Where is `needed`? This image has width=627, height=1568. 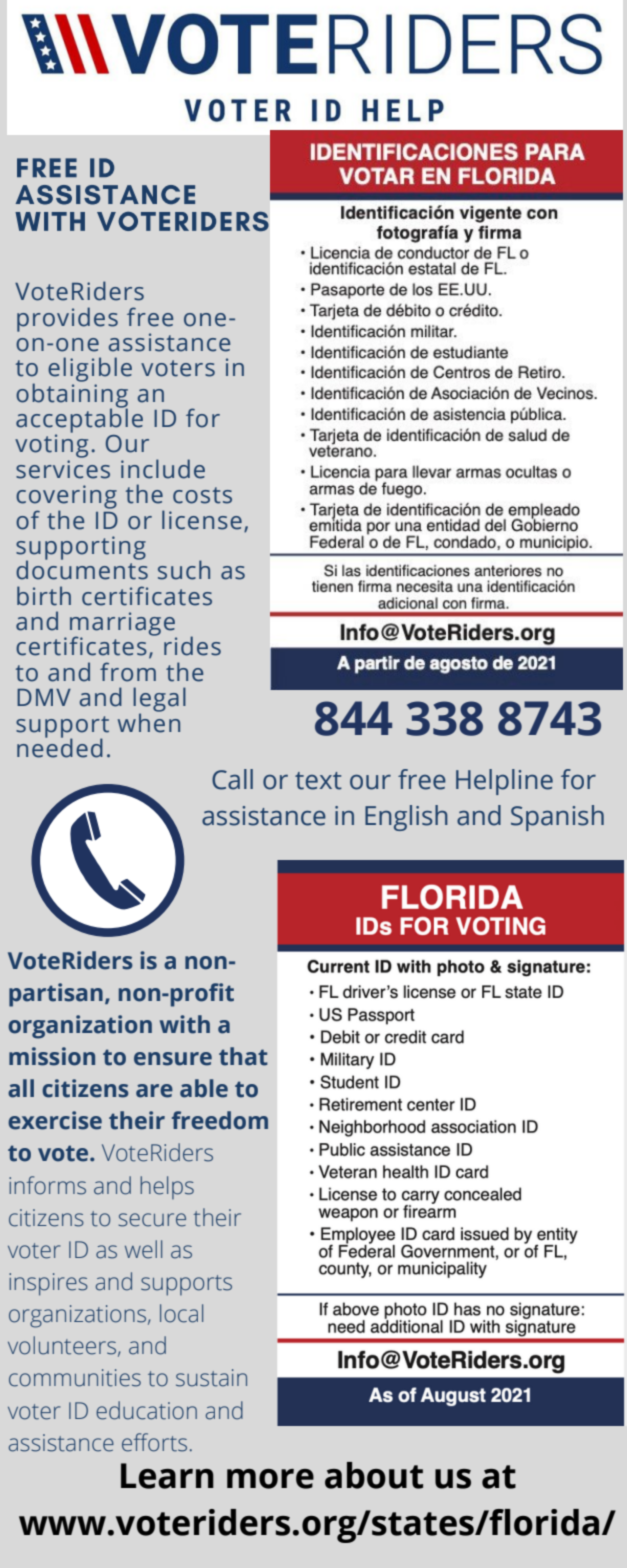
needed is located at coordinates (60, 747).
